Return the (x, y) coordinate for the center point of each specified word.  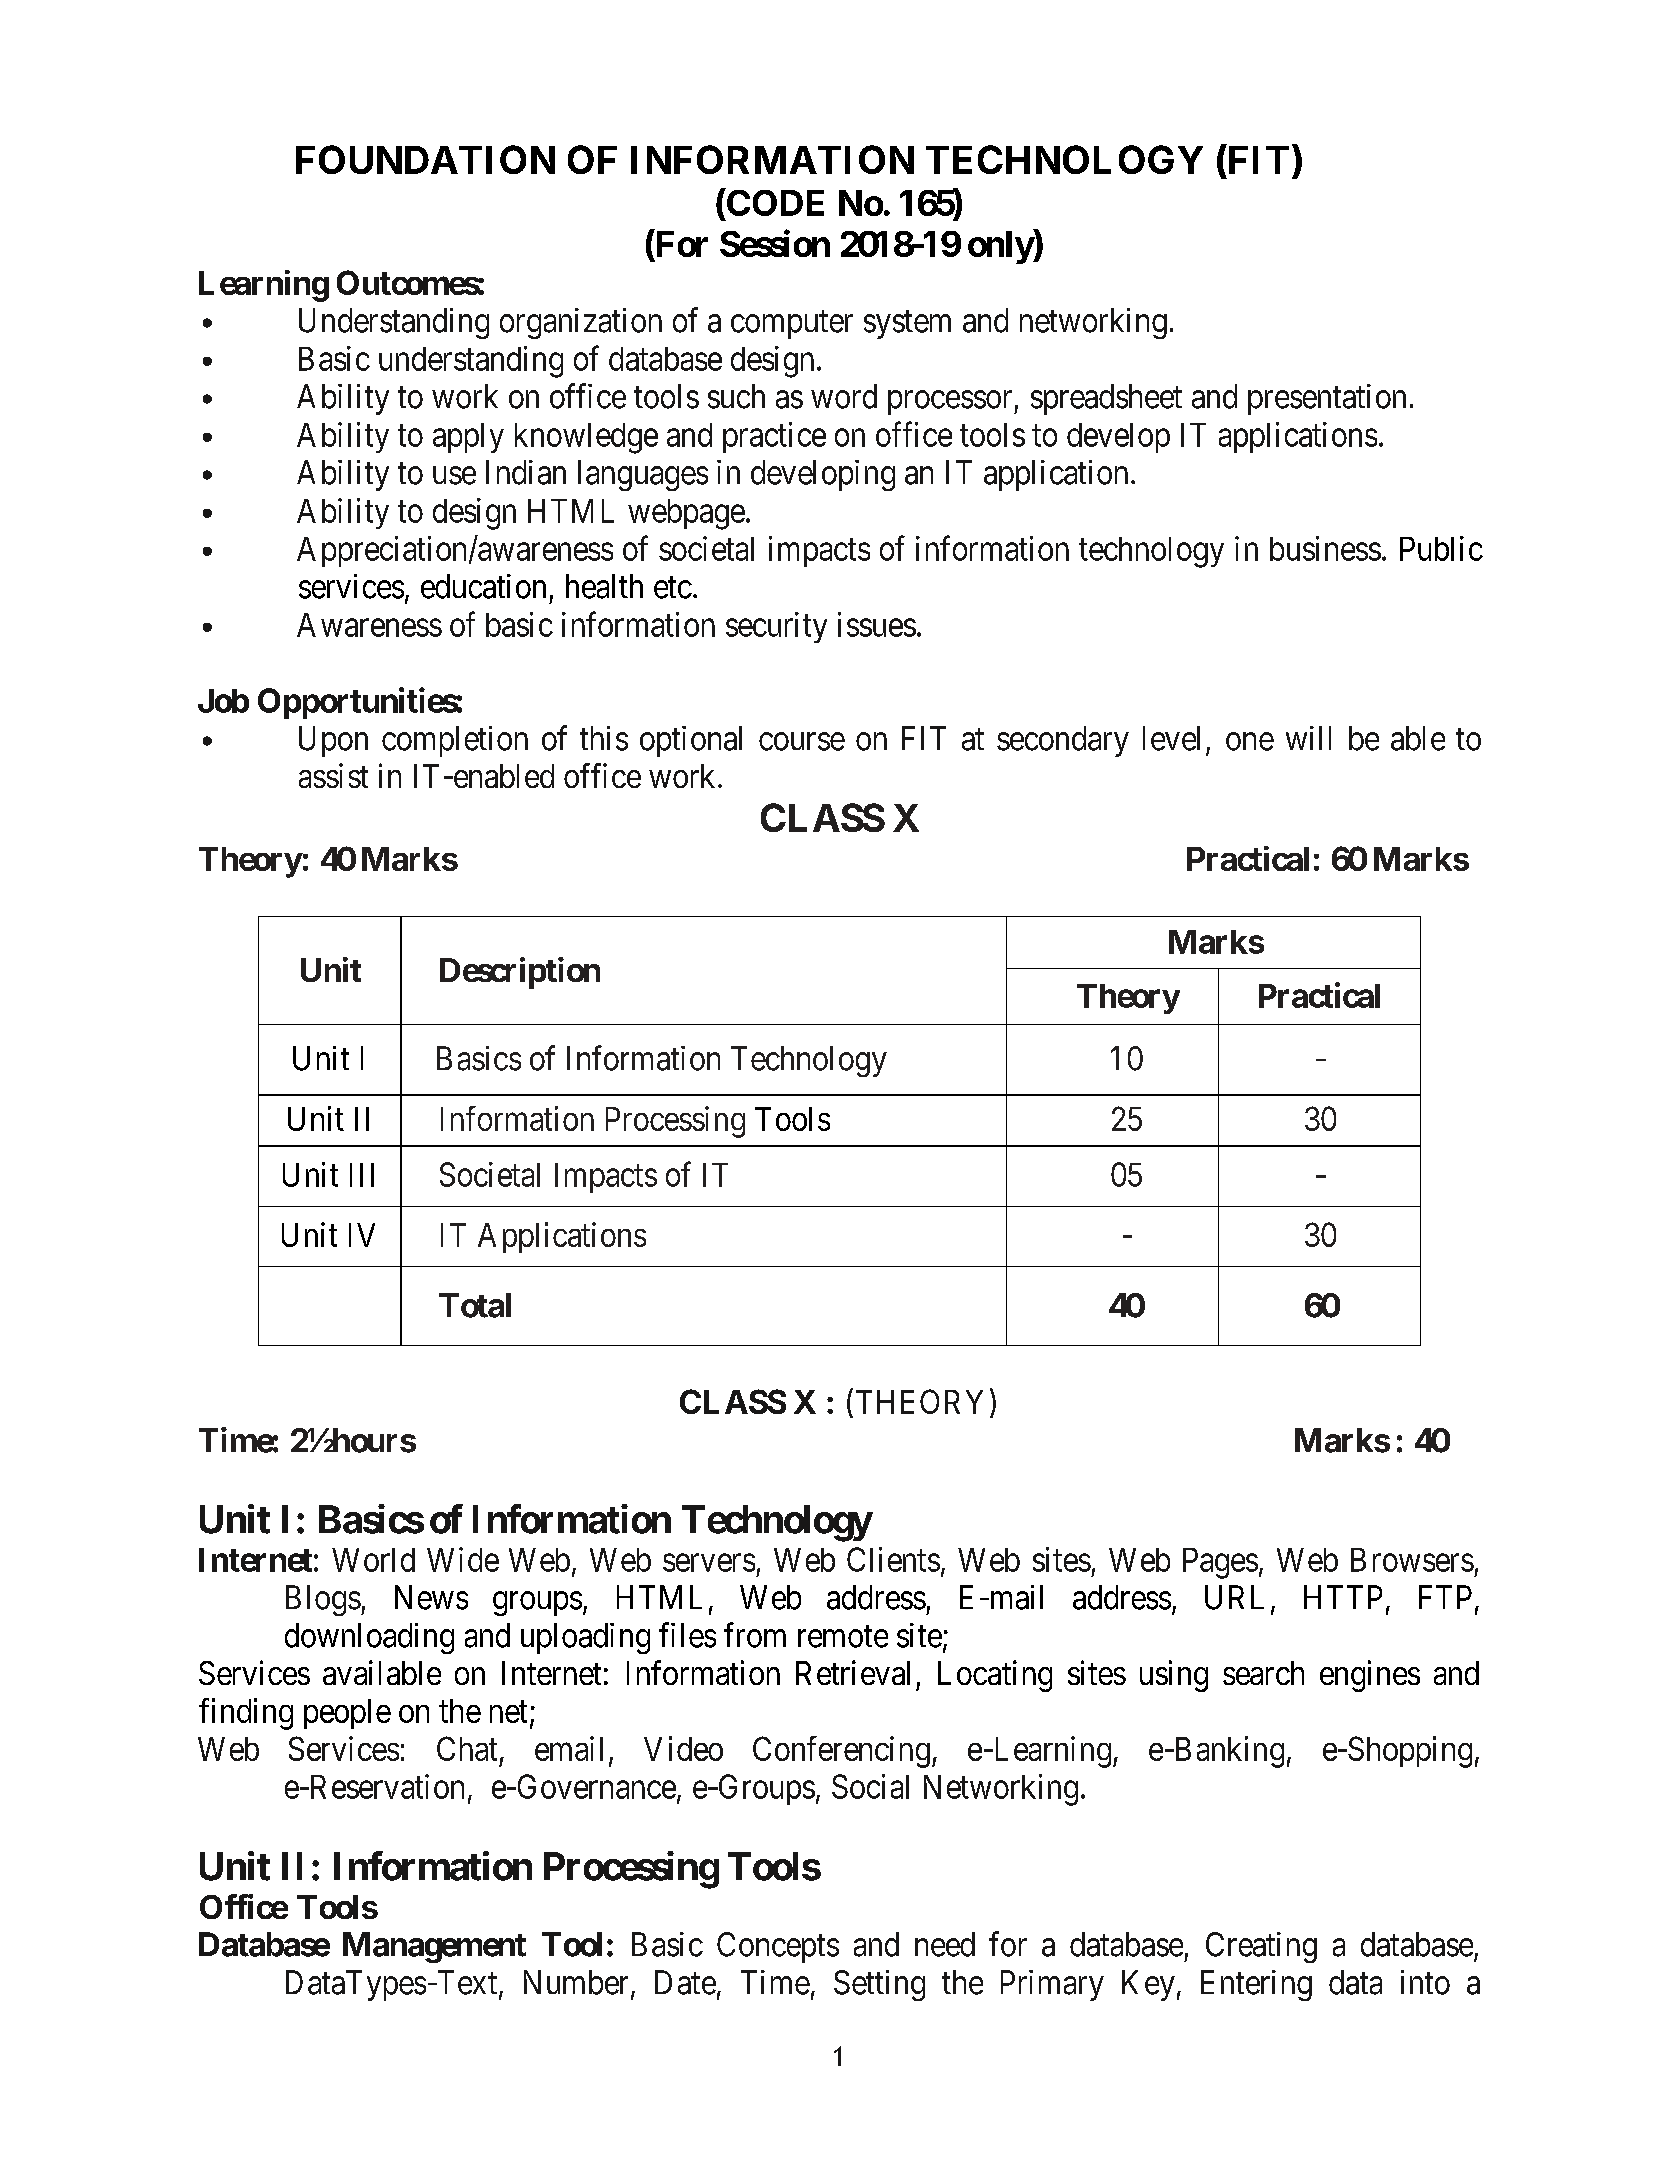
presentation (1327, 399)
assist (333, 775)
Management (434, 1947)
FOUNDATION (425, 159)
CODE (775, 203)
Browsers (1412, 1560)
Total (475, 1305)
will (1308, 738)
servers (709, 1563)
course (802, 742)
